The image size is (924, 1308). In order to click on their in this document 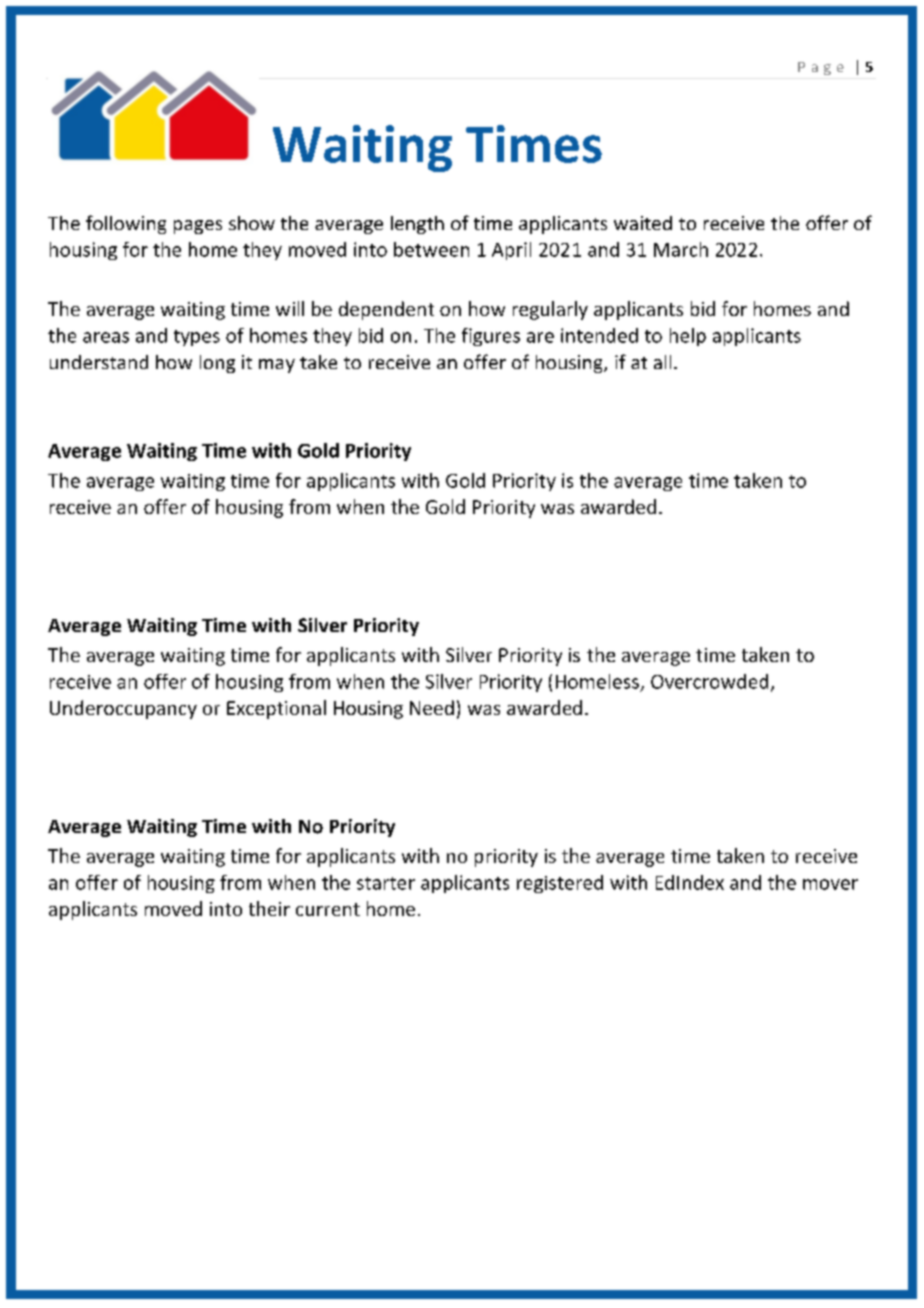, I will do `click(269, 908)`.
